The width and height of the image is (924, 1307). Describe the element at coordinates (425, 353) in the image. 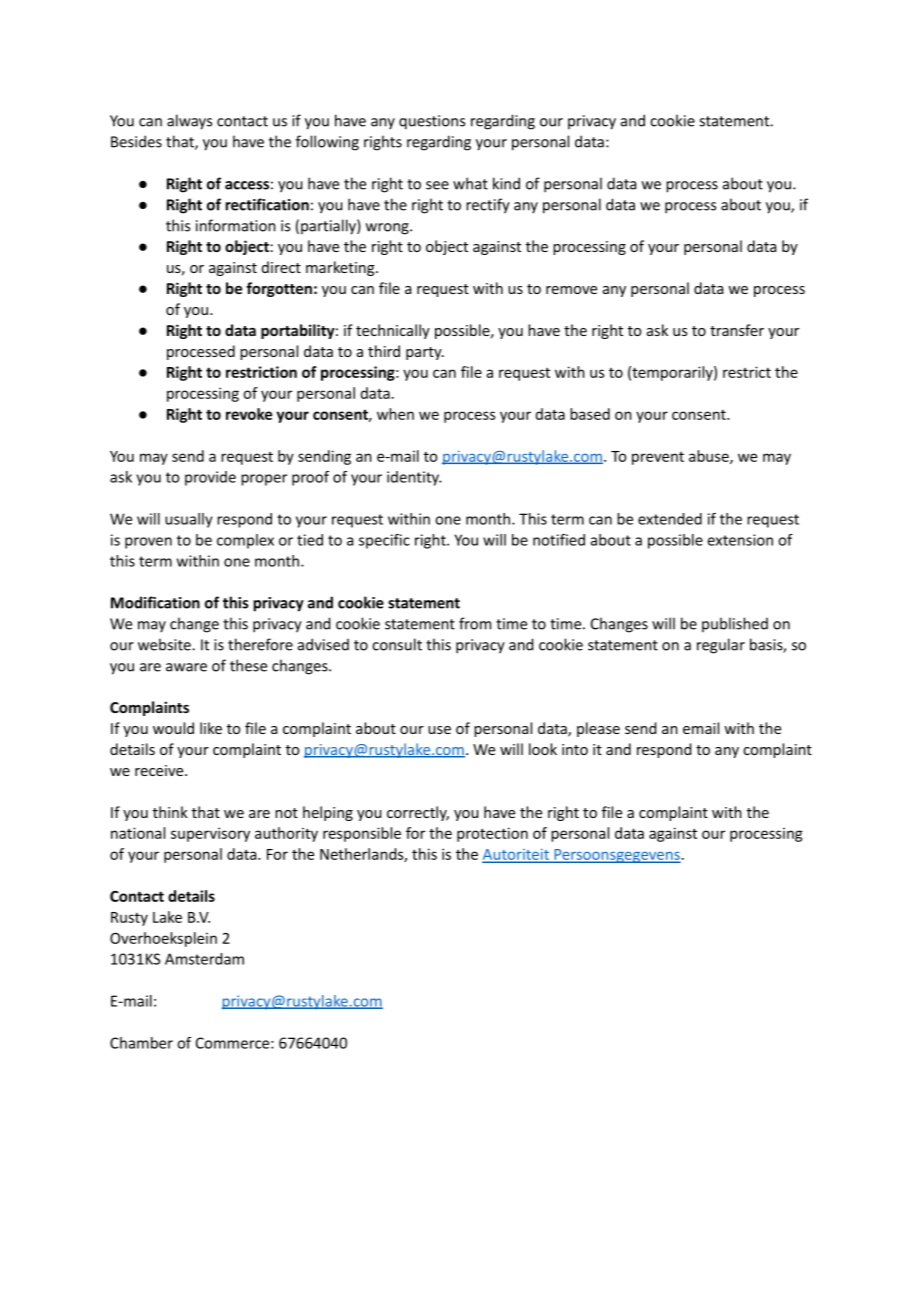

I see `party` at that location.
